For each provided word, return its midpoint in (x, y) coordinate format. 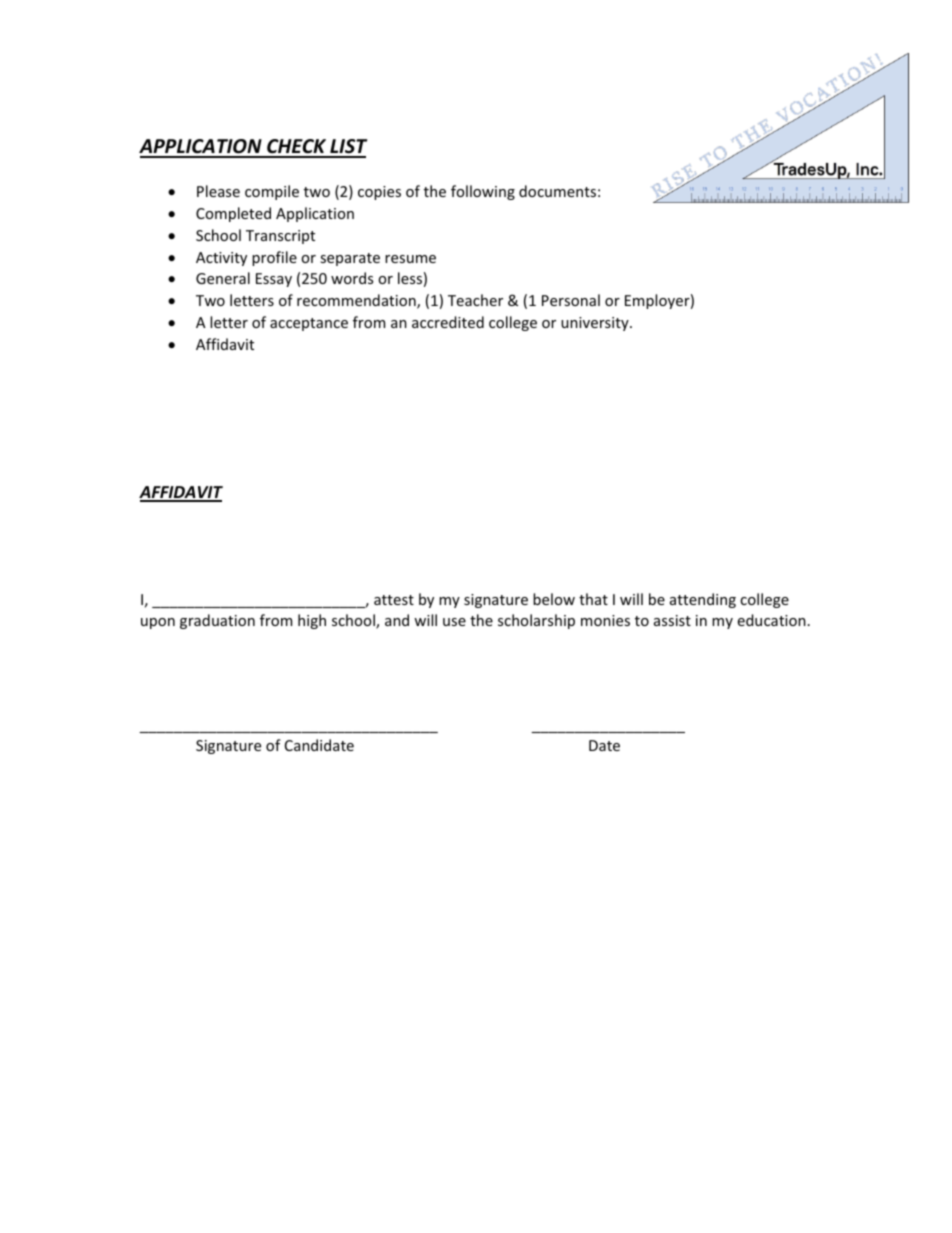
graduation (217, 621)
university (596, 324)
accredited (448, 322)
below (554, 599)
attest (394, 600)
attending (703, 600)
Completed (233, 214)
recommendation (357, 301)
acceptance (309, 324)
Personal (571, 300)
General (223, 278)
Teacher (475, 300)
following (483, 192)
